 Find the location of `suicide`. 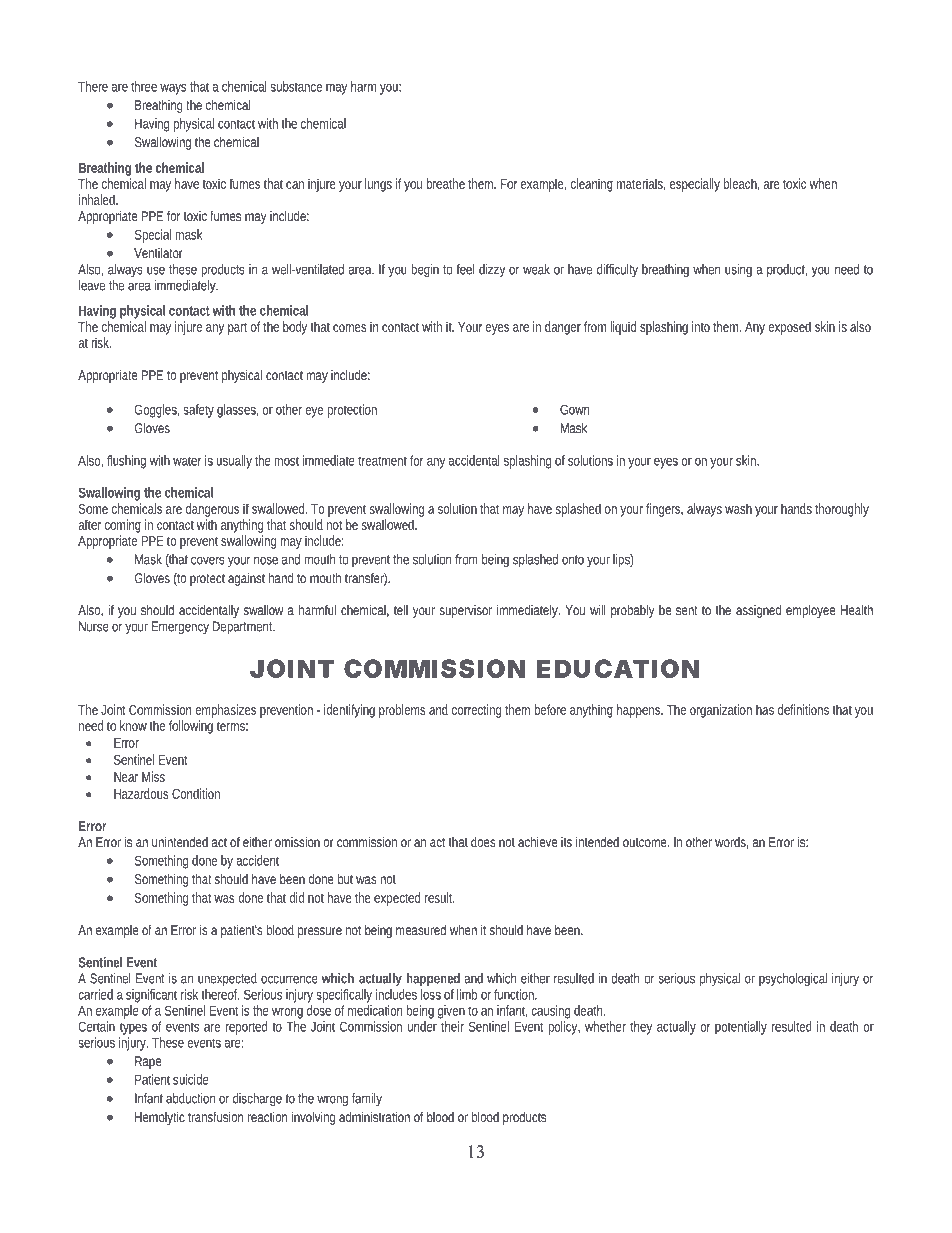

suicide is located at coordinates (191, 1079).
